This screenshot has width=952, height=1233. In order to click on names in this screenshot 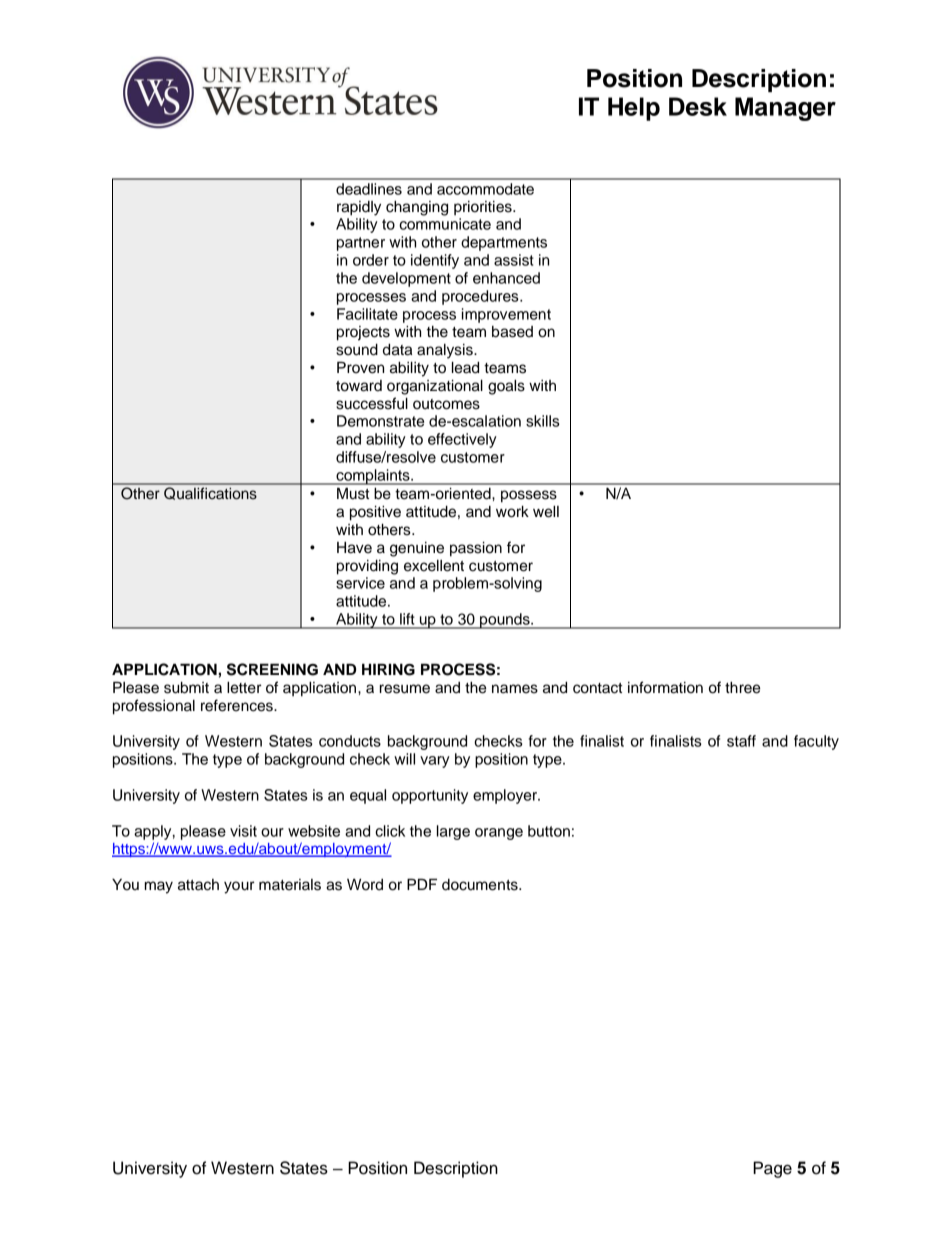, I will do `click(515, 689)`.
